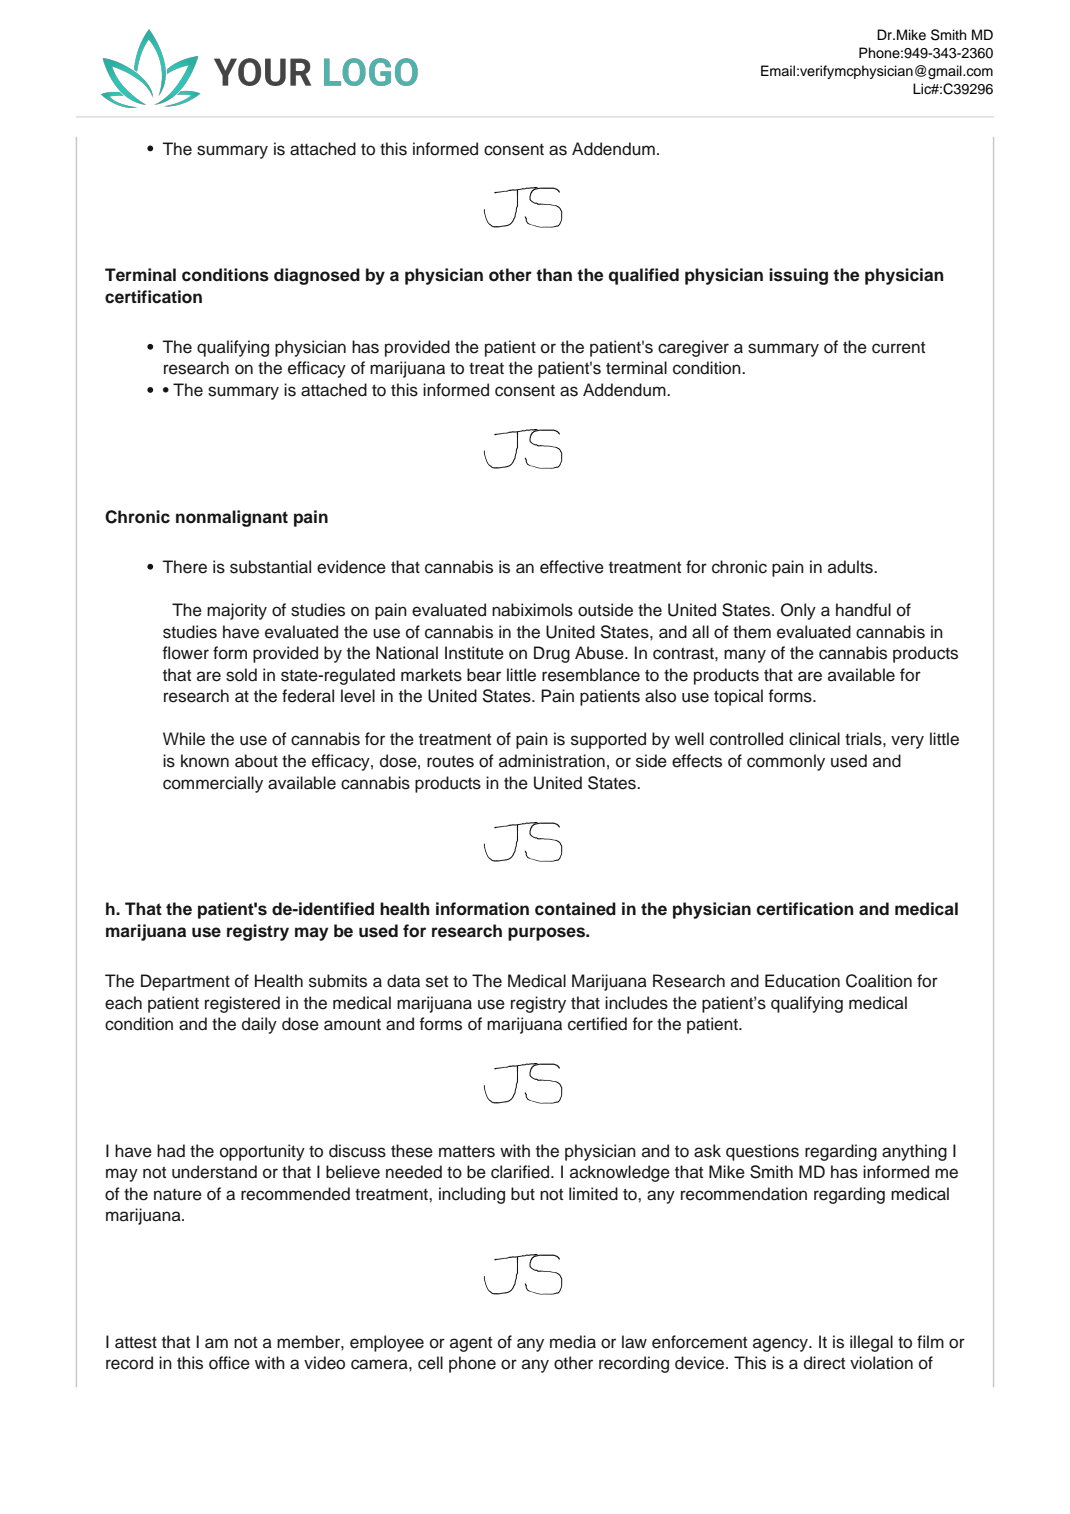  Describe the element at coordinates (798, 276) in the image. I see `issuing` at that location.
